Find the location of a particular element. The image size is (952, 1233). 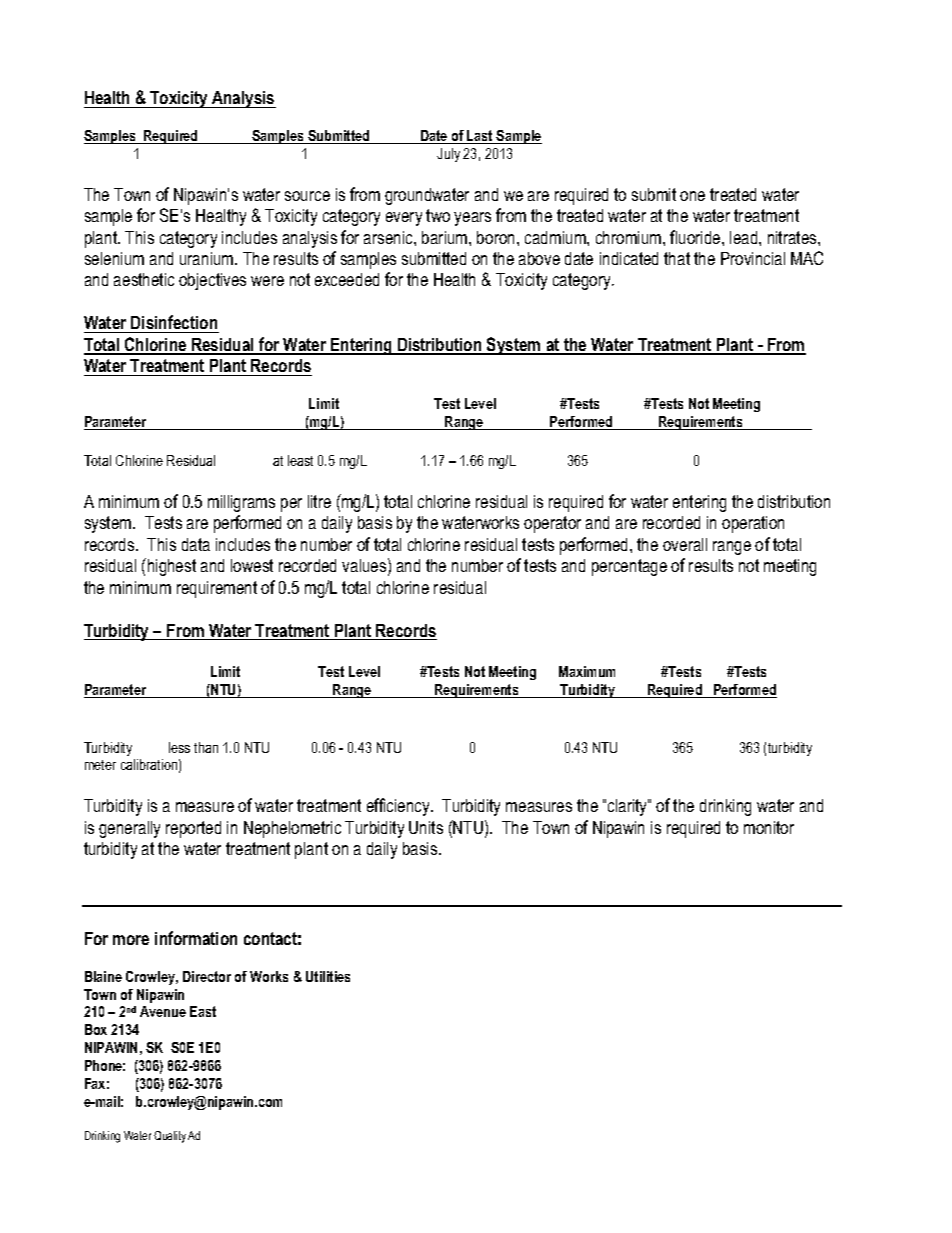

monitor is located at coordinates (769, 827).
